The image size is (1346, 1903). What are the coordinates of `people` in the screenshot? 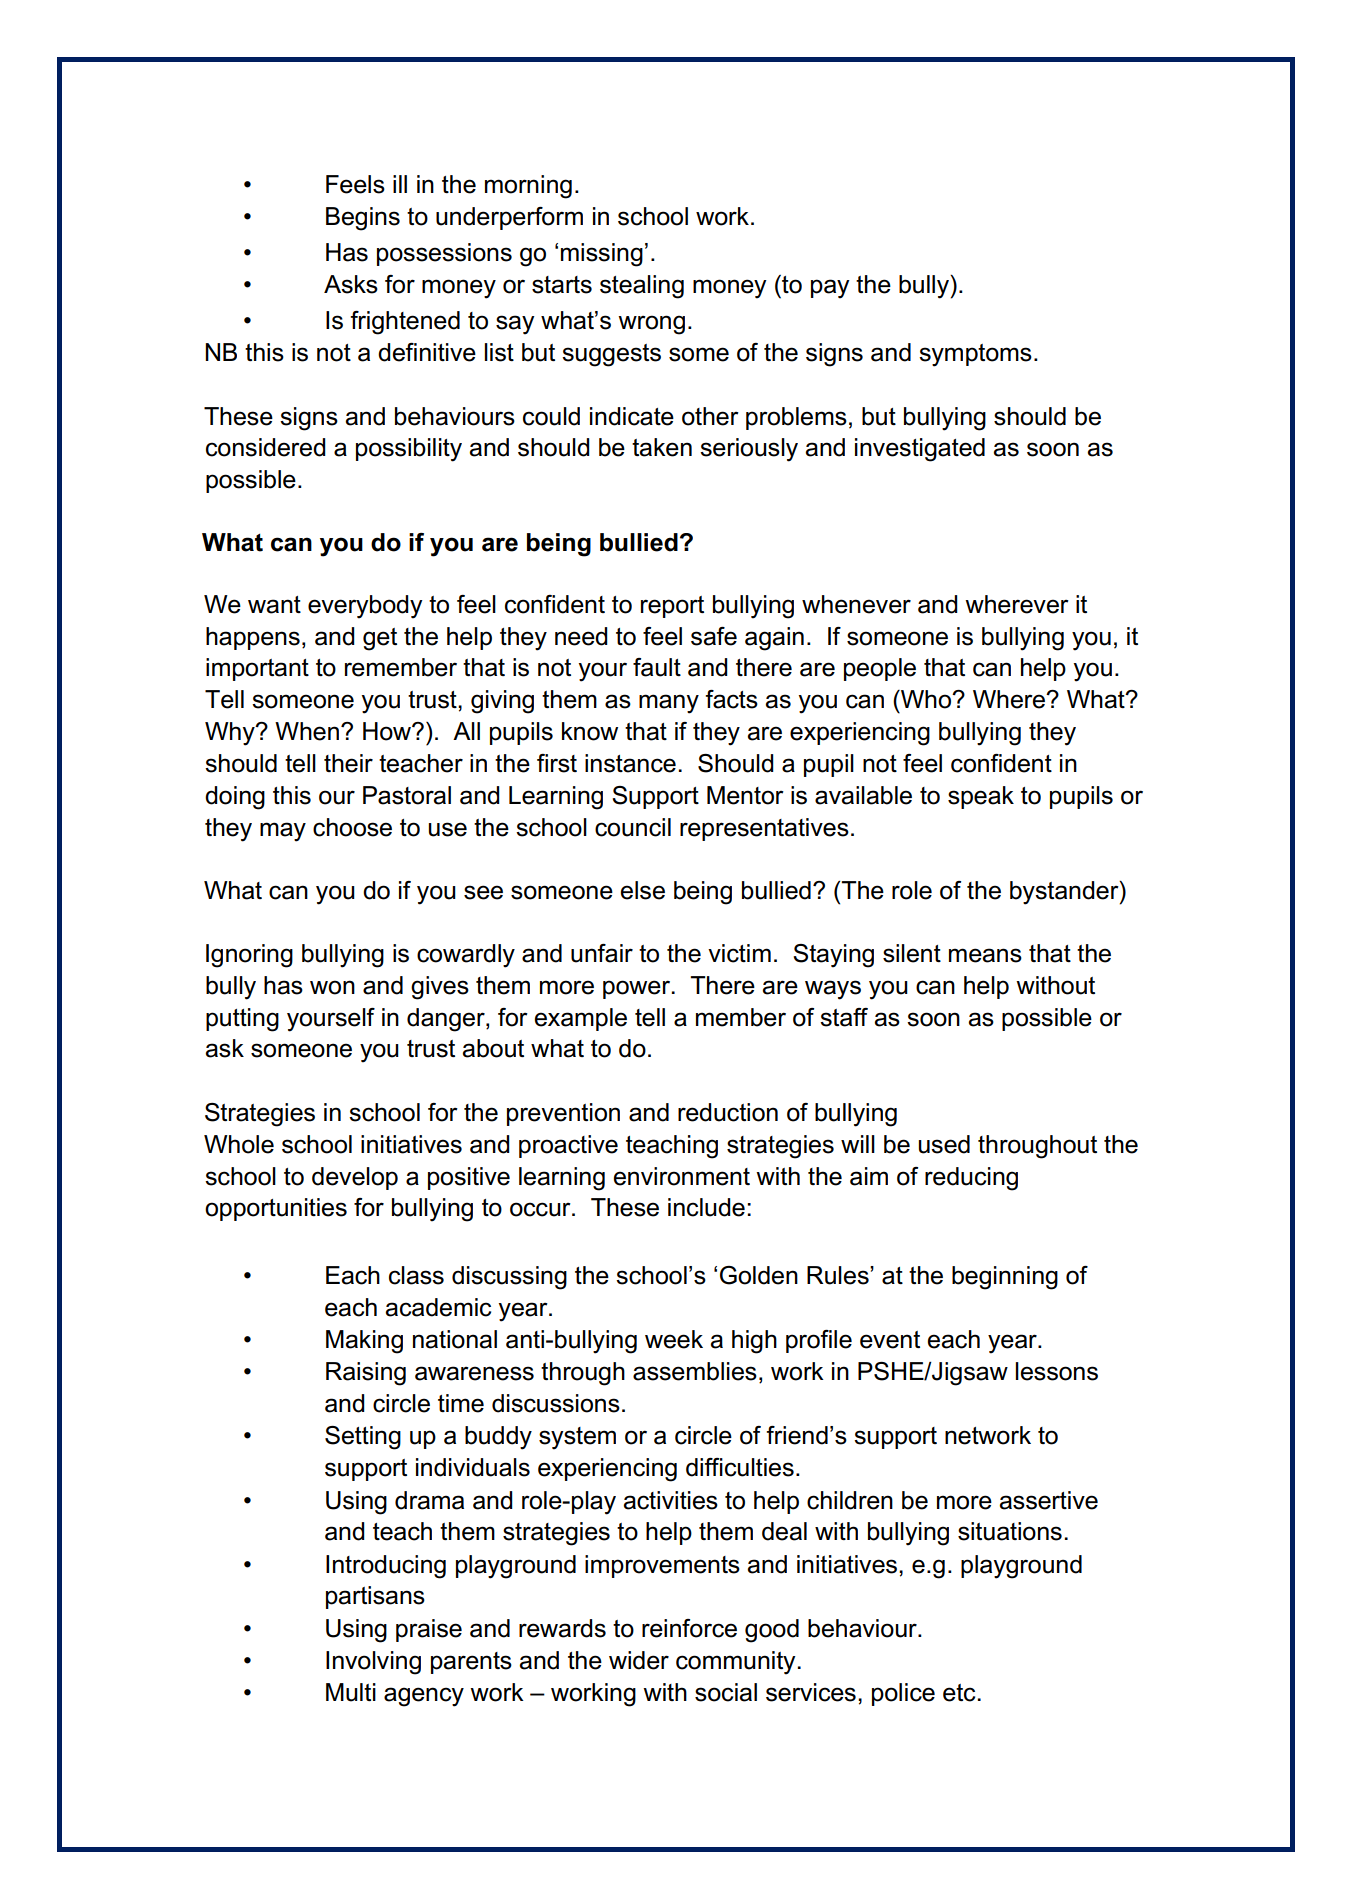 It's located at (880, 669).
